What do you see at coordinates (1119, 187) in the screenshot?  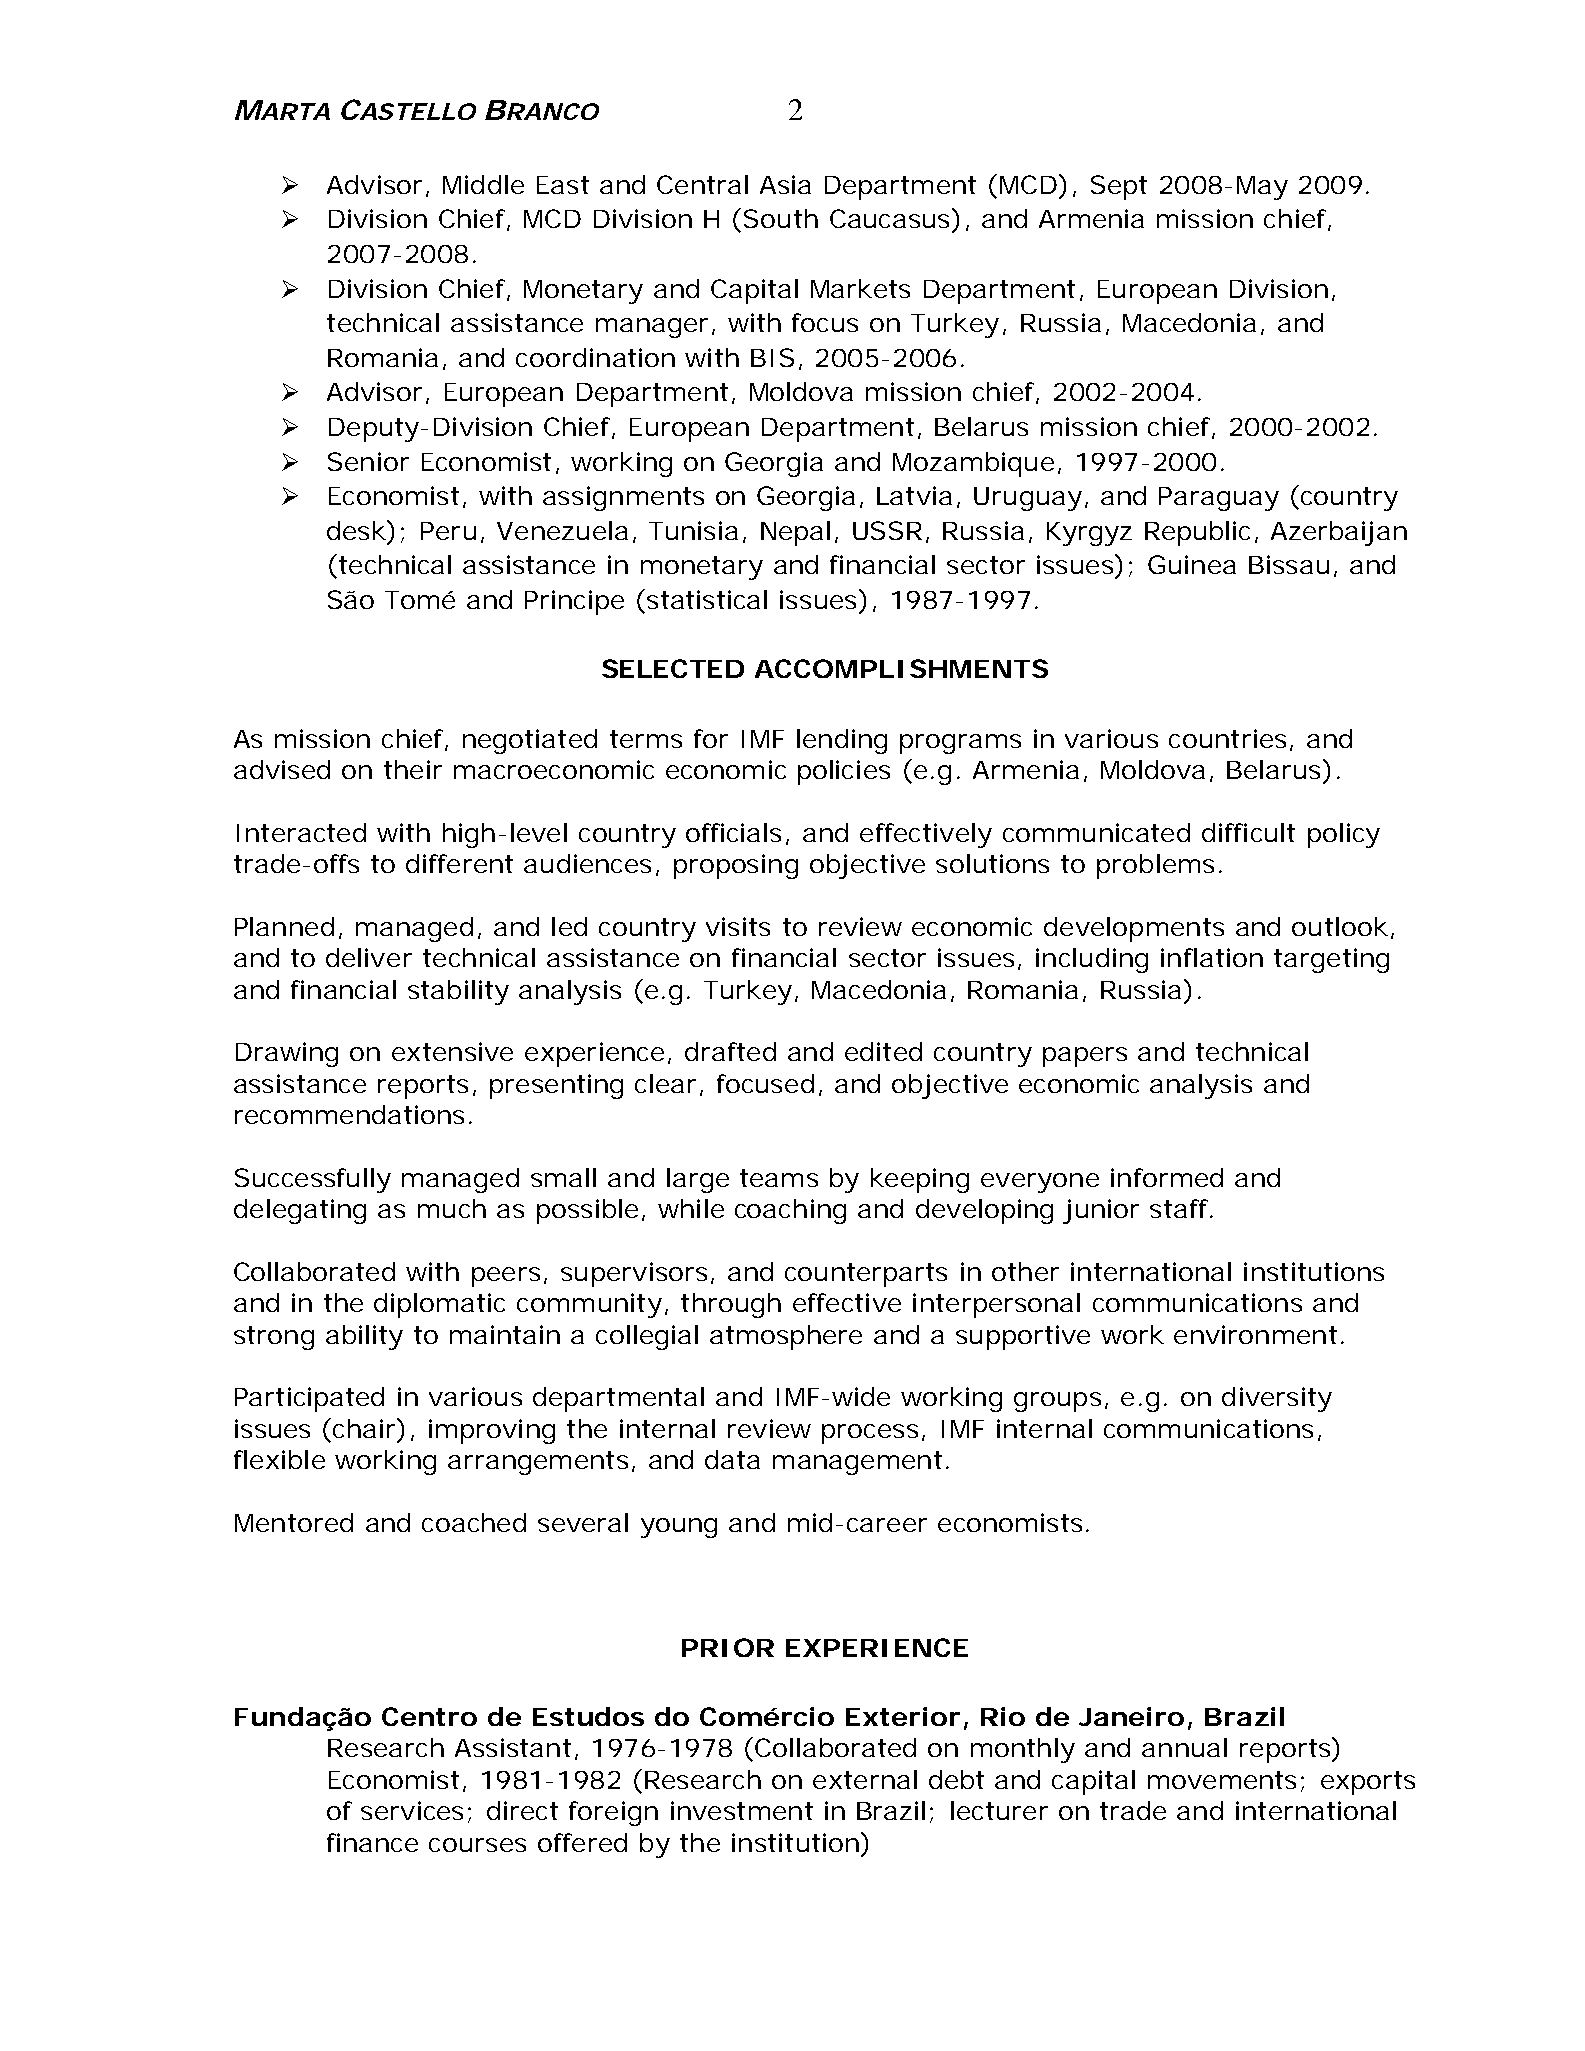 I see `Sept` at bounding box center [1119, 187].
